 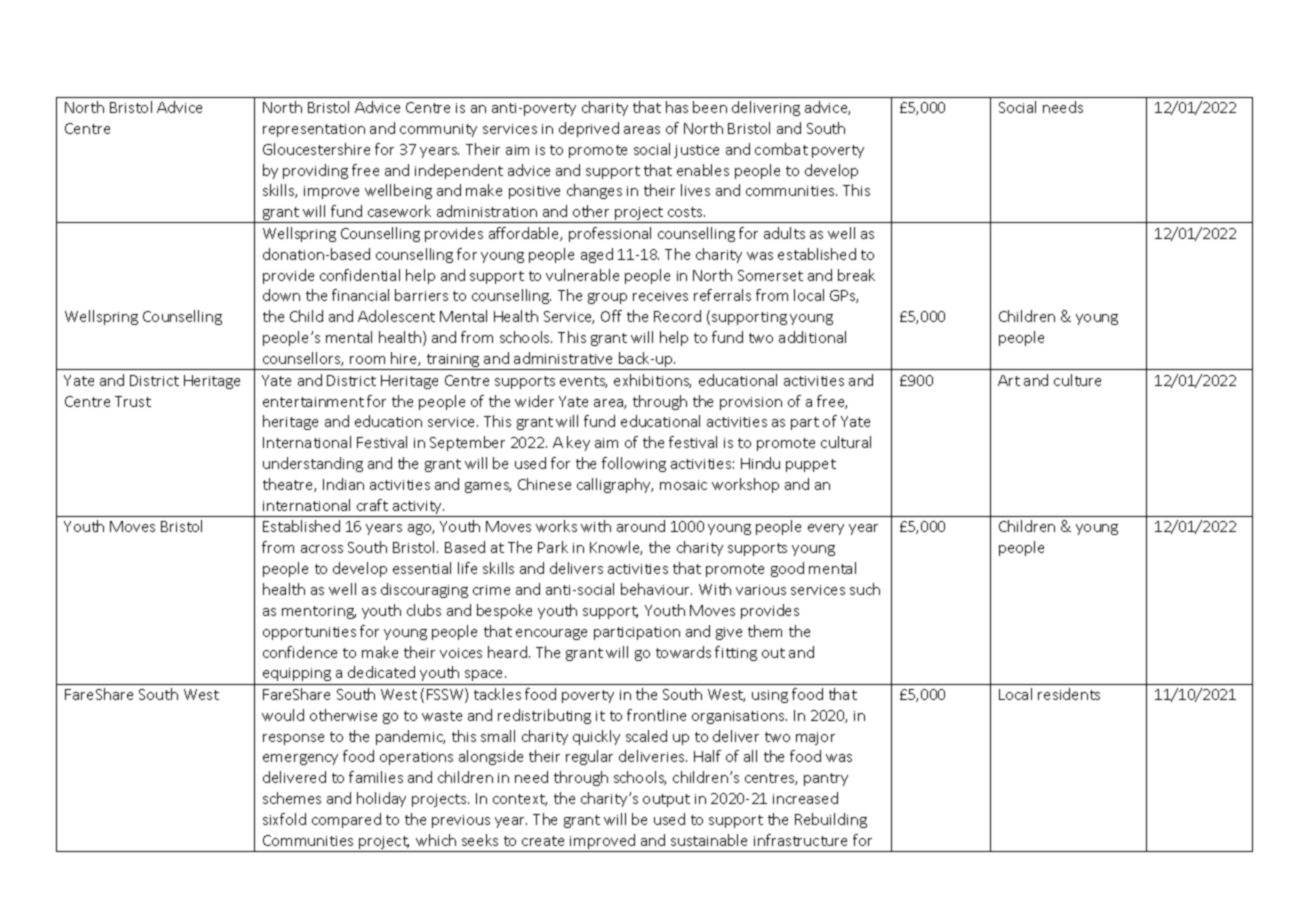 I want to click on deprived, so click(x=589, y=129).
